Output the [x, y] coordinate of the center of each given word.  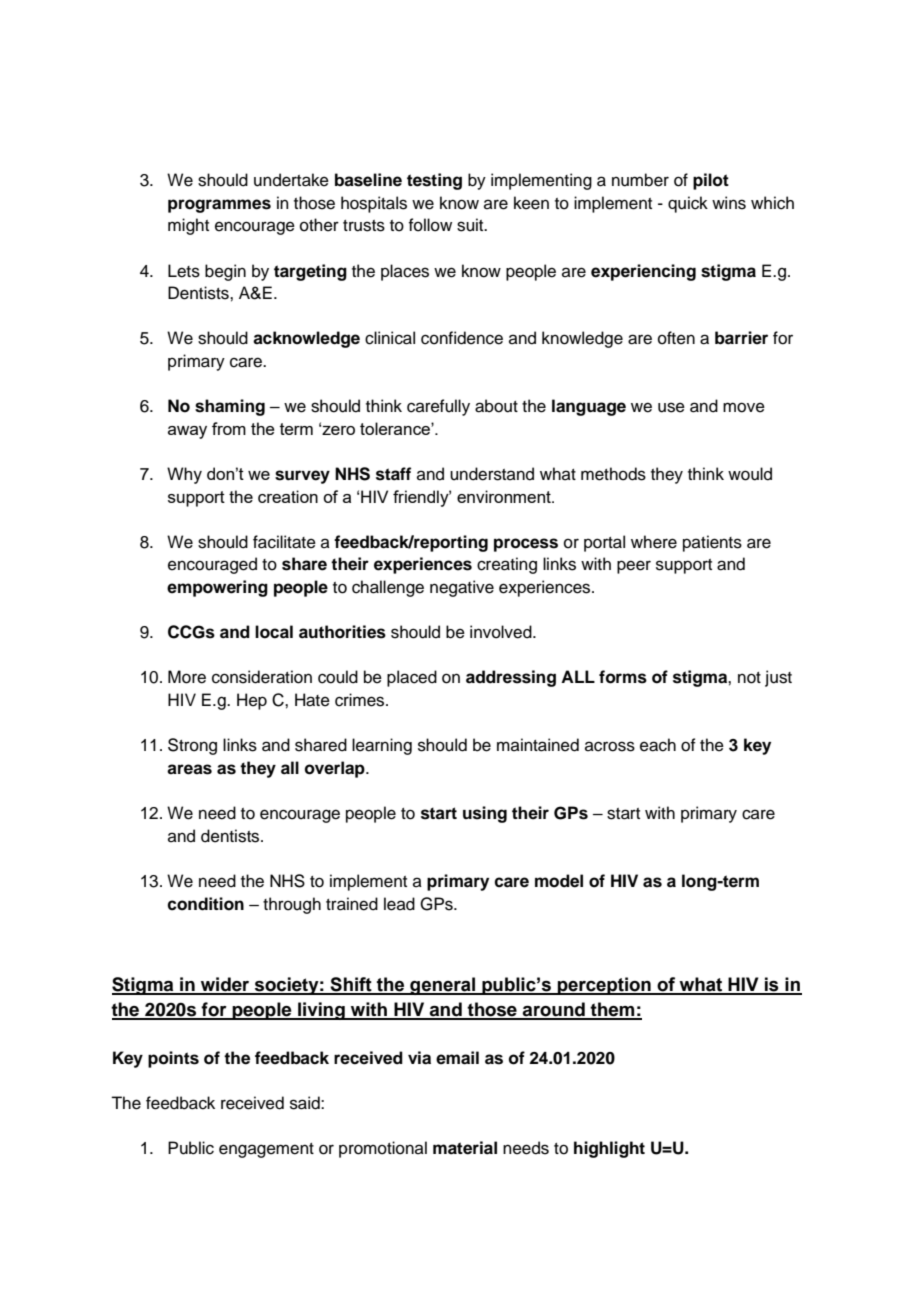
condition [205, 904]
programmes [219, 206]
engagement [266, 1150]
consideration [262, 677]
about [496, 406]
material [465, 1148]
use [671, 407]
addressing [511, 678]
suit [471, 225]
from [229, 428]
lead [399, 904]
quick [688, 204]
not [749, 678]
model [559, 881]
